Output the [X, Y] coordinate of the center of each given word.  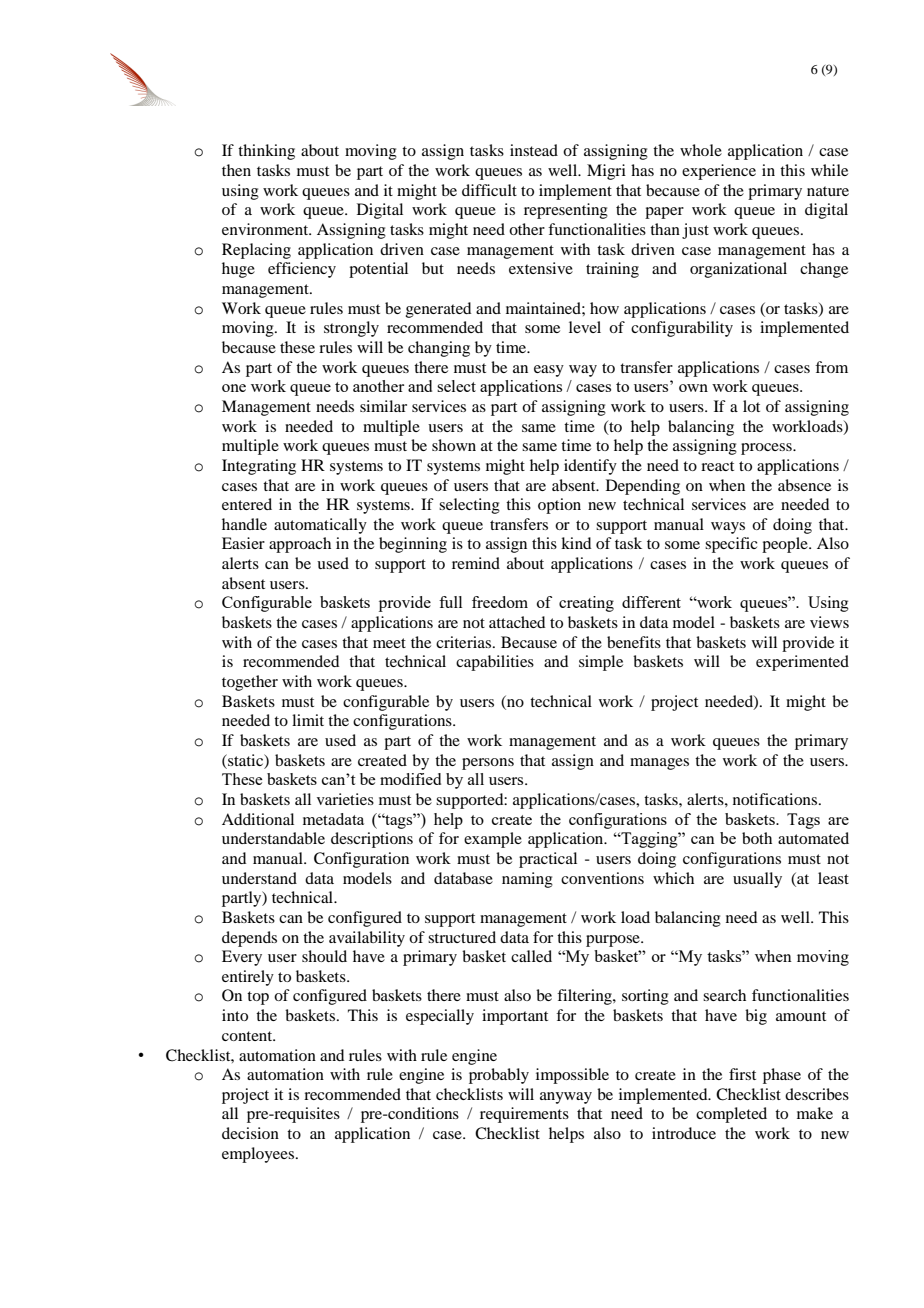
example [493, 840]
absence [804, 485]
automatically [320, 526]
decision [250, 1133]
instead [534, 150]
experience [719, 172]
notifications [776, 799]
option [559, 506]
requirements [524, 1115]
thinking [266, 152]
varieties [345, 799]
